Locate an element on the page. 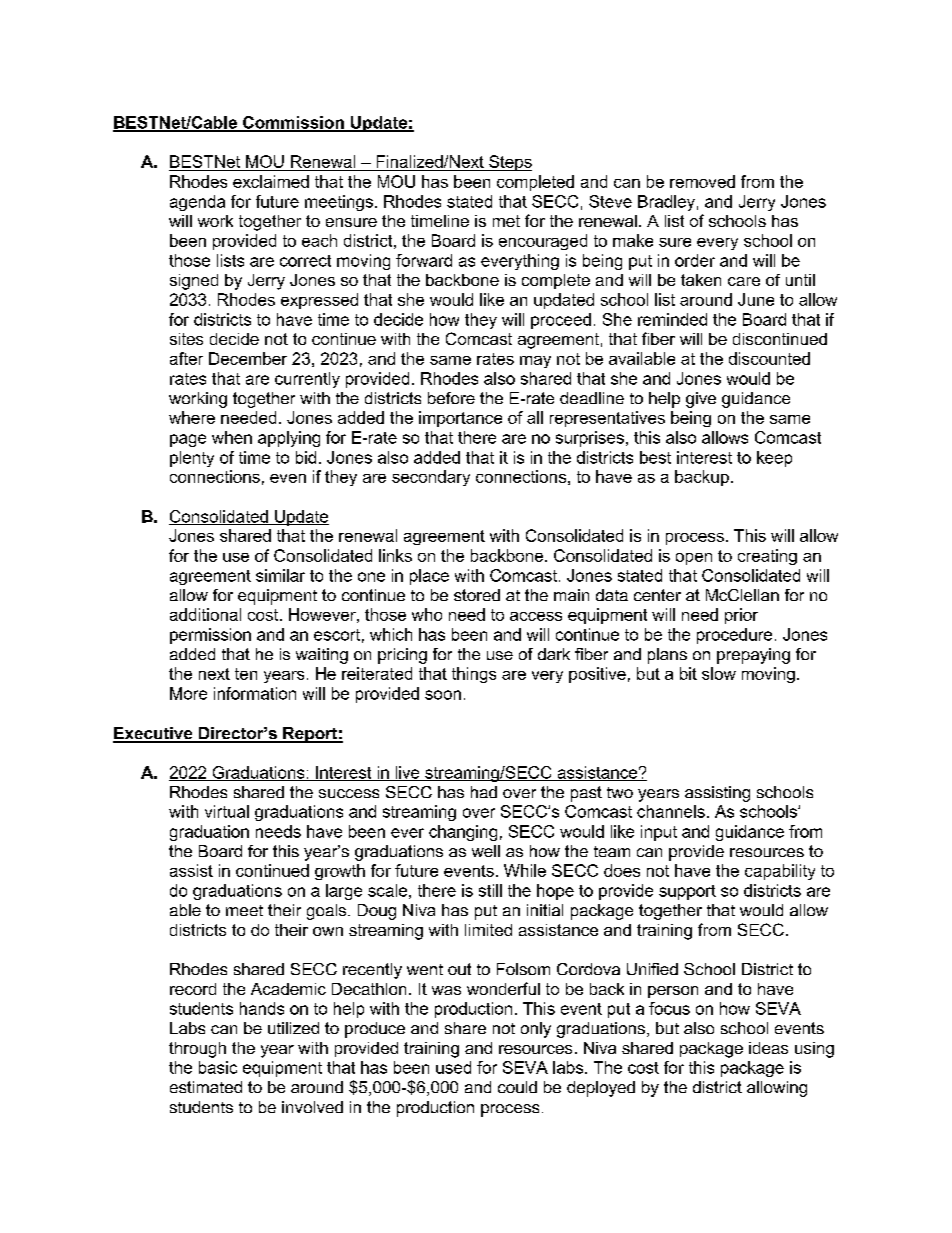  December is located at coordinates (248, 358).
